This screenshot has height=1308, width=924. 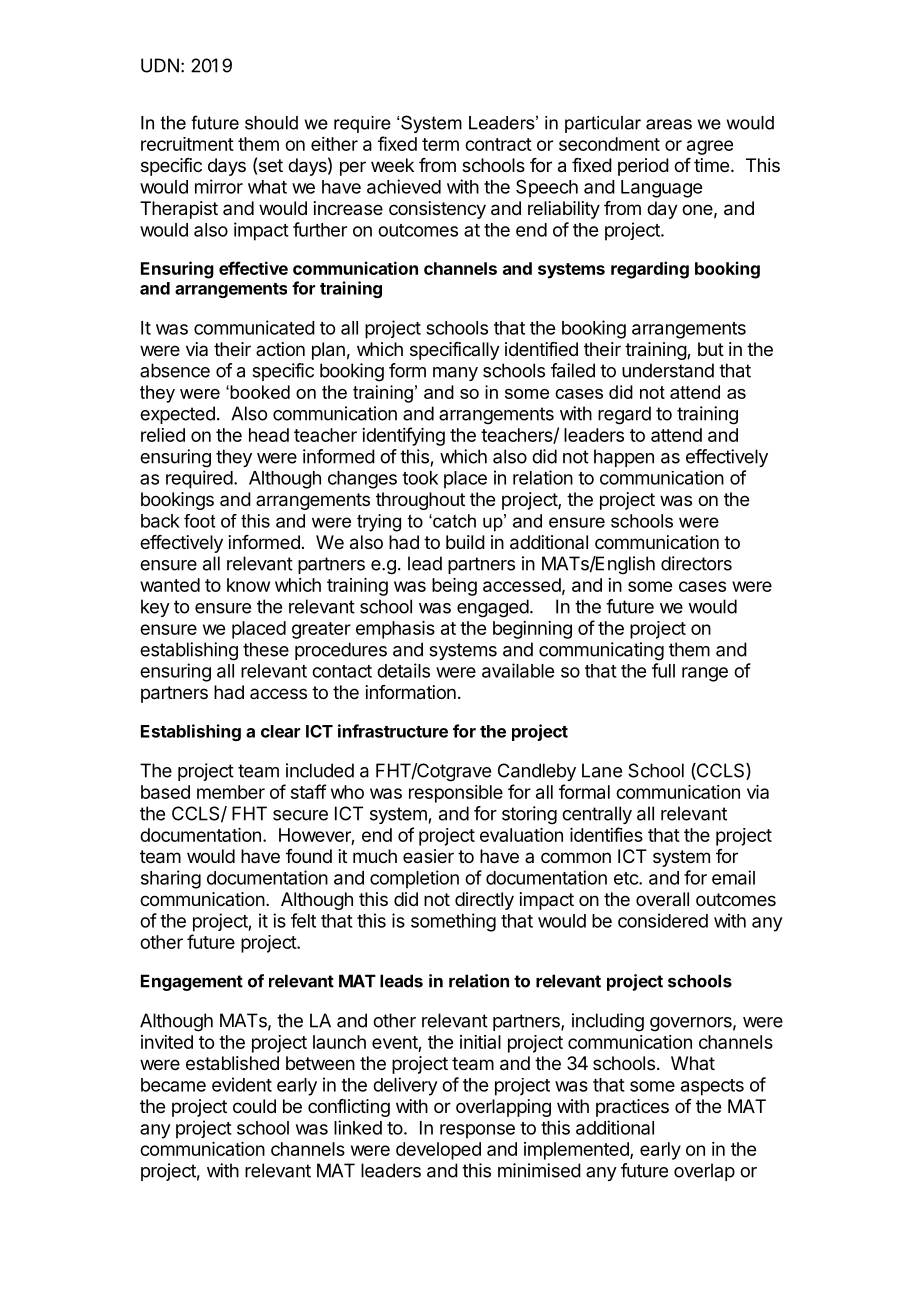 What do you see at coordinates (643, 167) in the screenshot?
I see `period` at bounding box center [643, 167].
